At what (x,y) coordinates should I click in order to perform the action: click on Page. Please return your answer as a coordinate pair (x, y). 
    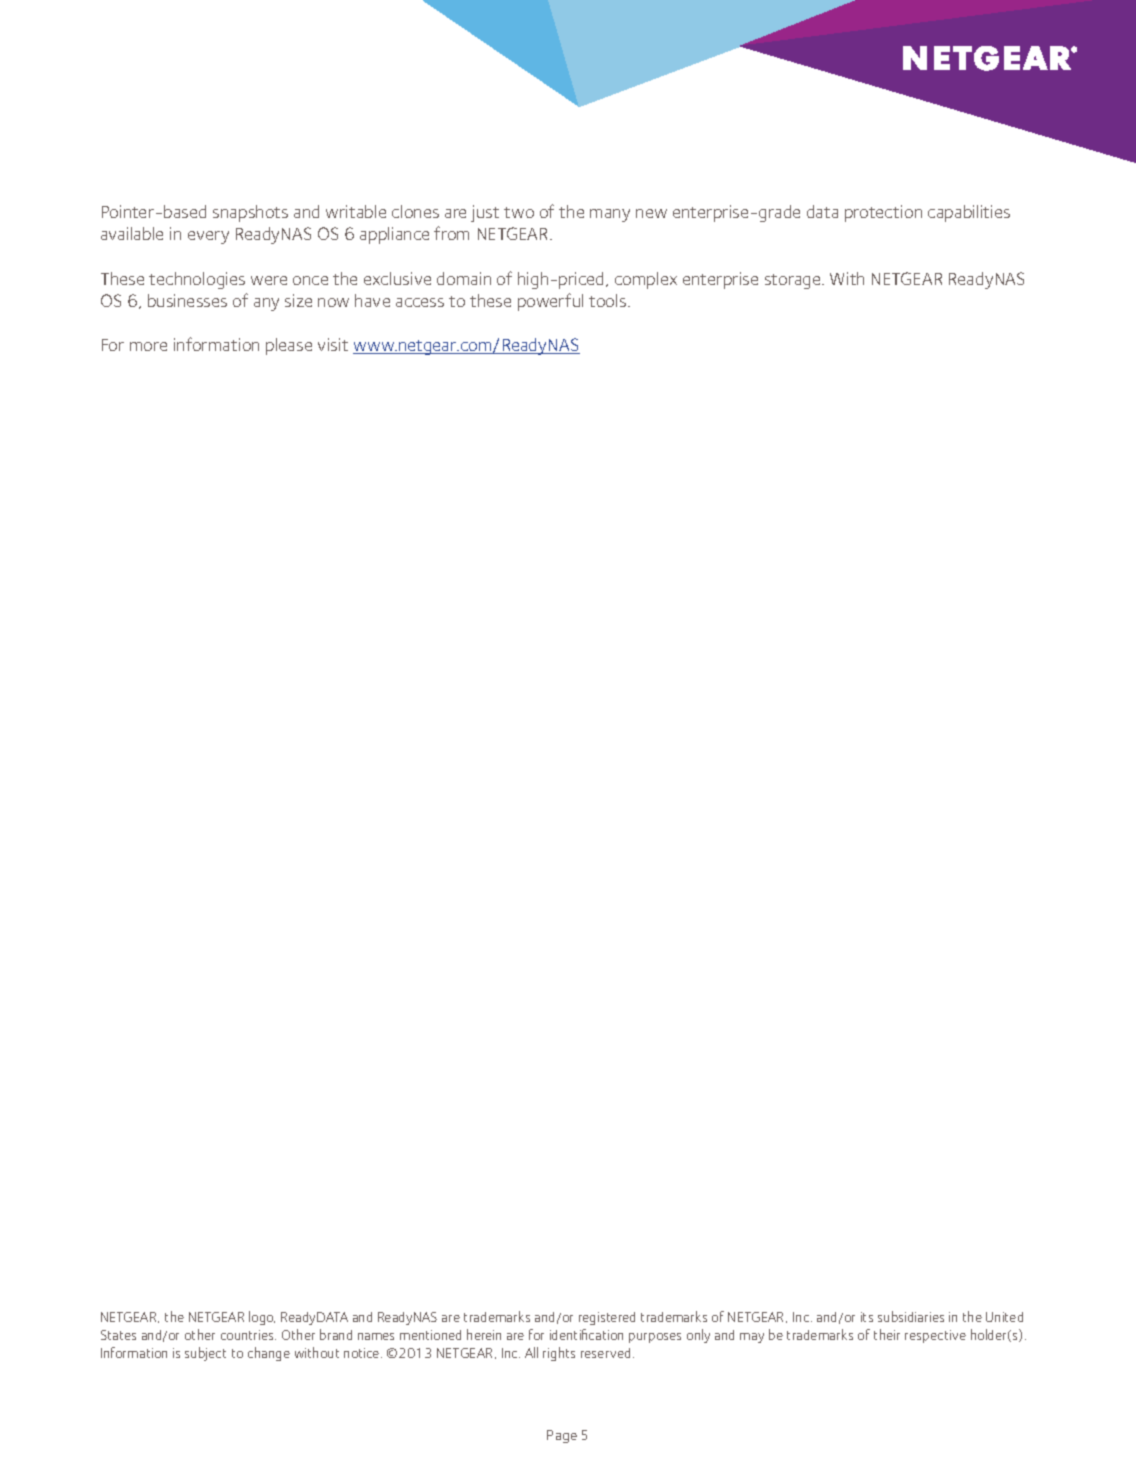
    Looking at the image, I should click on (562, 1436).
